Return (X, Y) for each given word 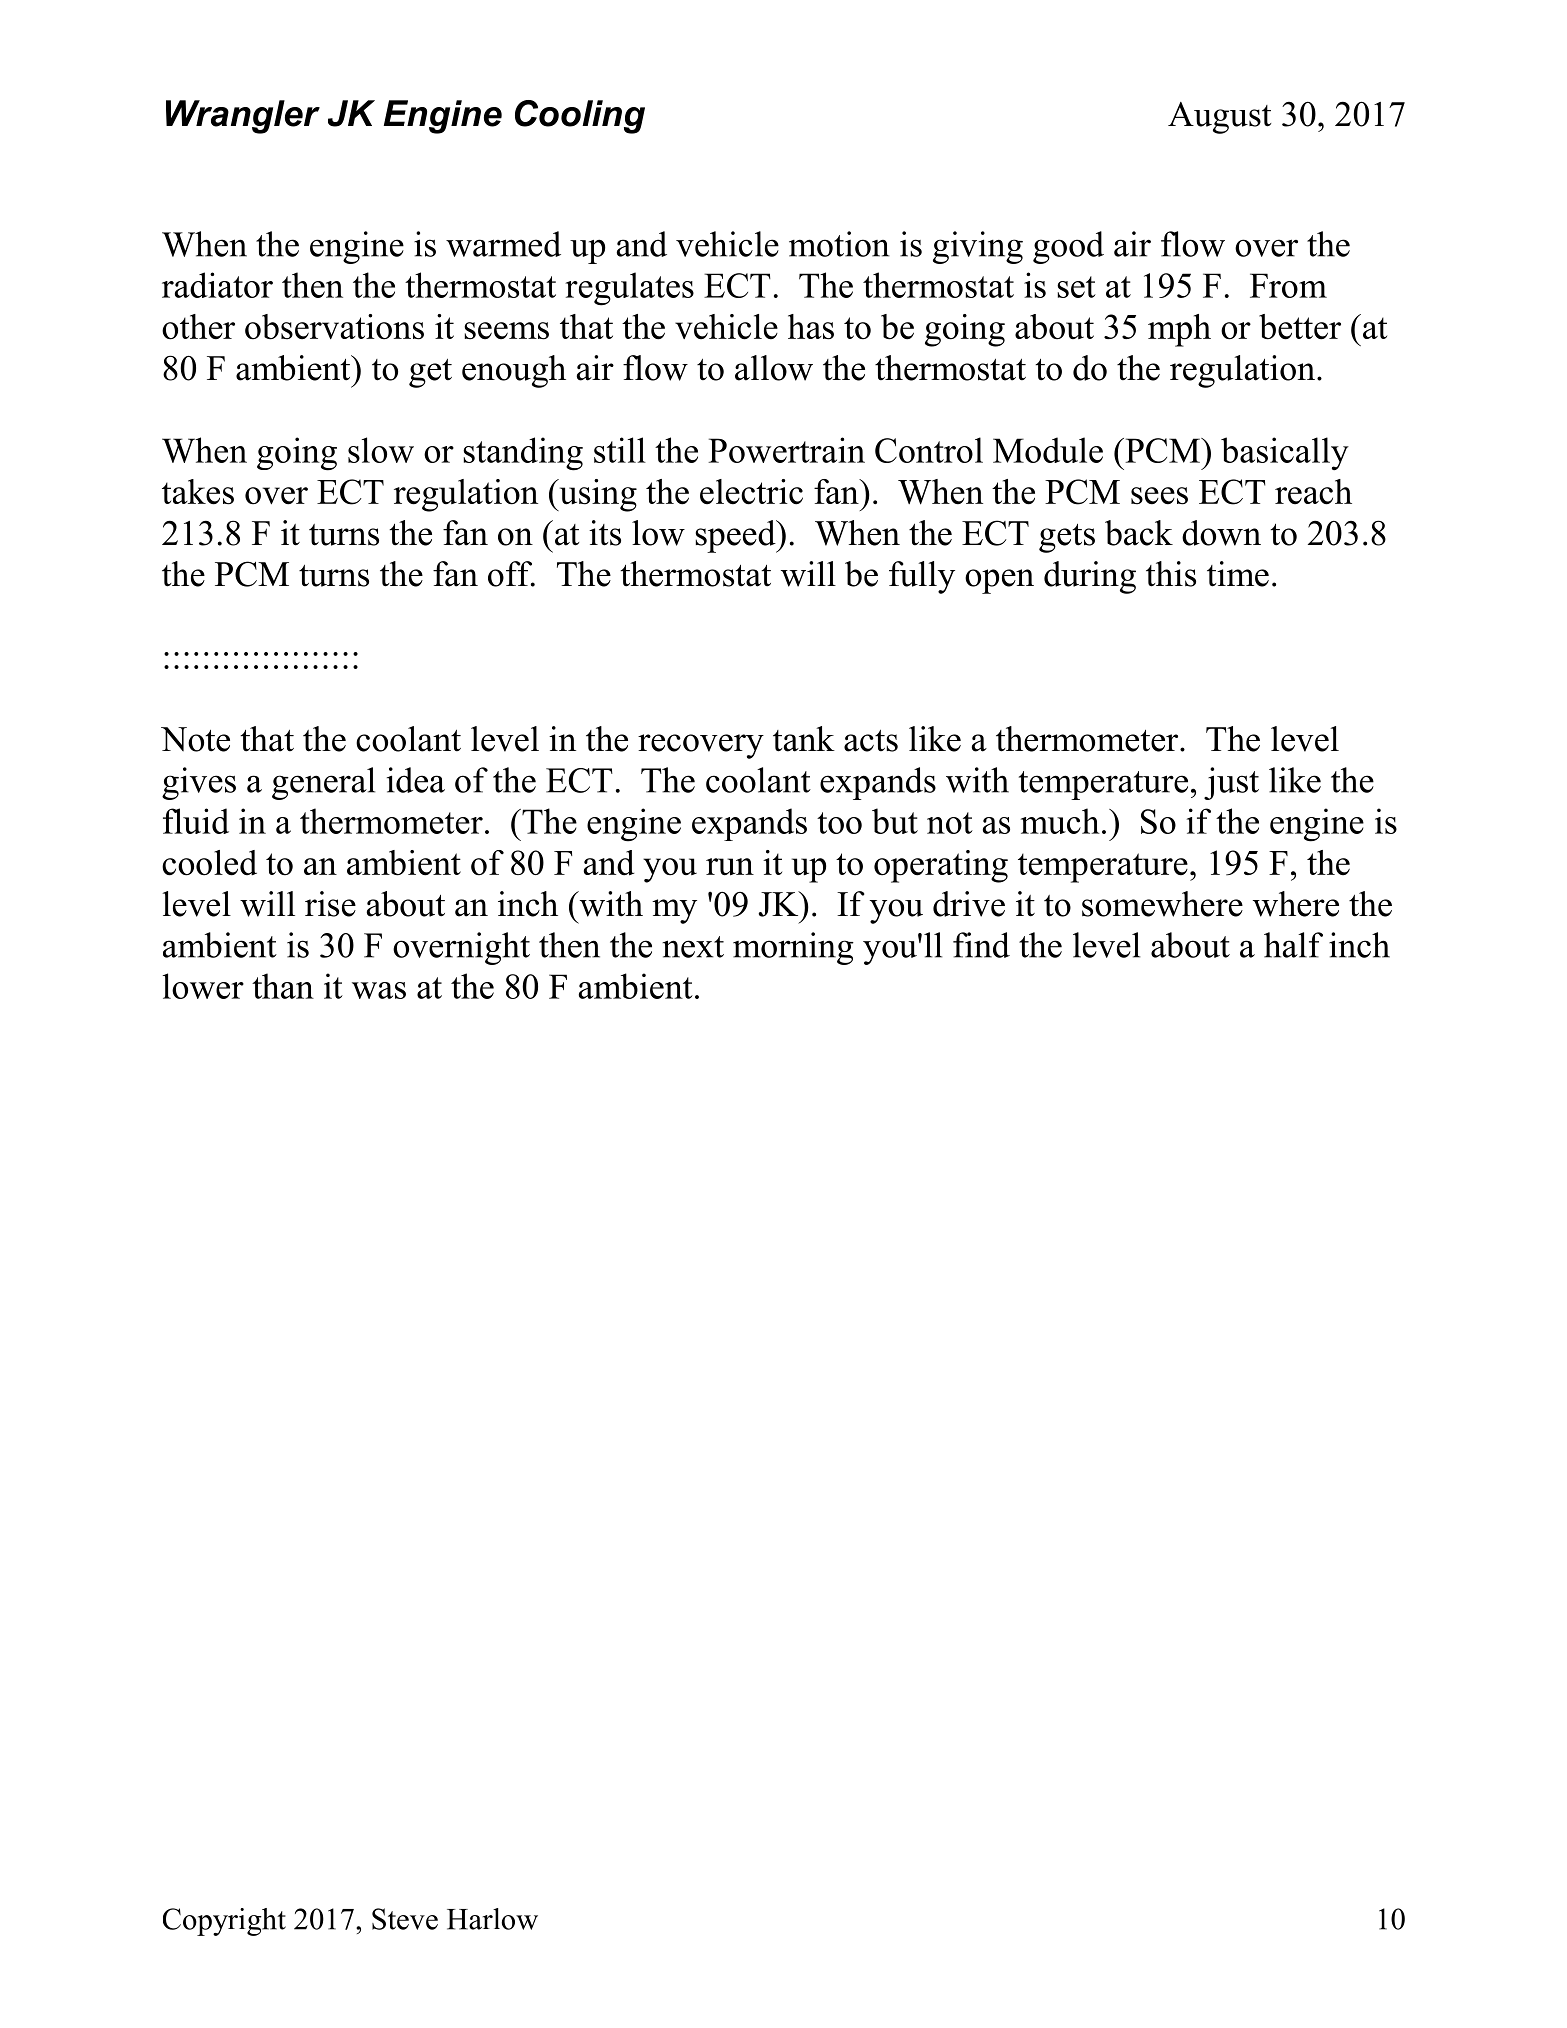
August (1219, 118)
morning (793, 948)
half (1293, 945)
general (323, 783)
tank (804, 739)
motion (839, 244)
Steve (405, 1919)
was (379, 990)
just (1231, 783)
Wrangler (243, 117)
